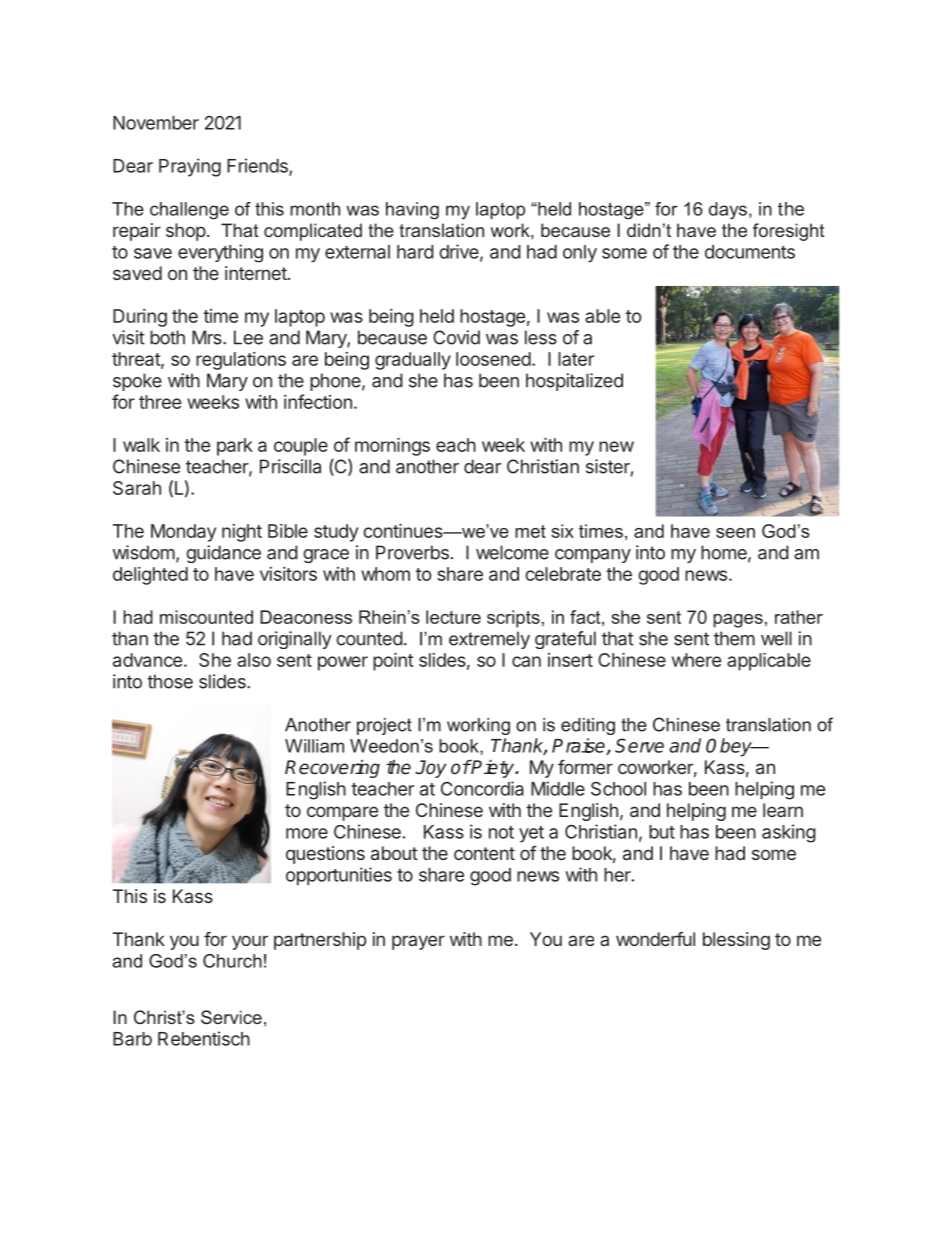  I want to click on mornings, so click(392, 447).
